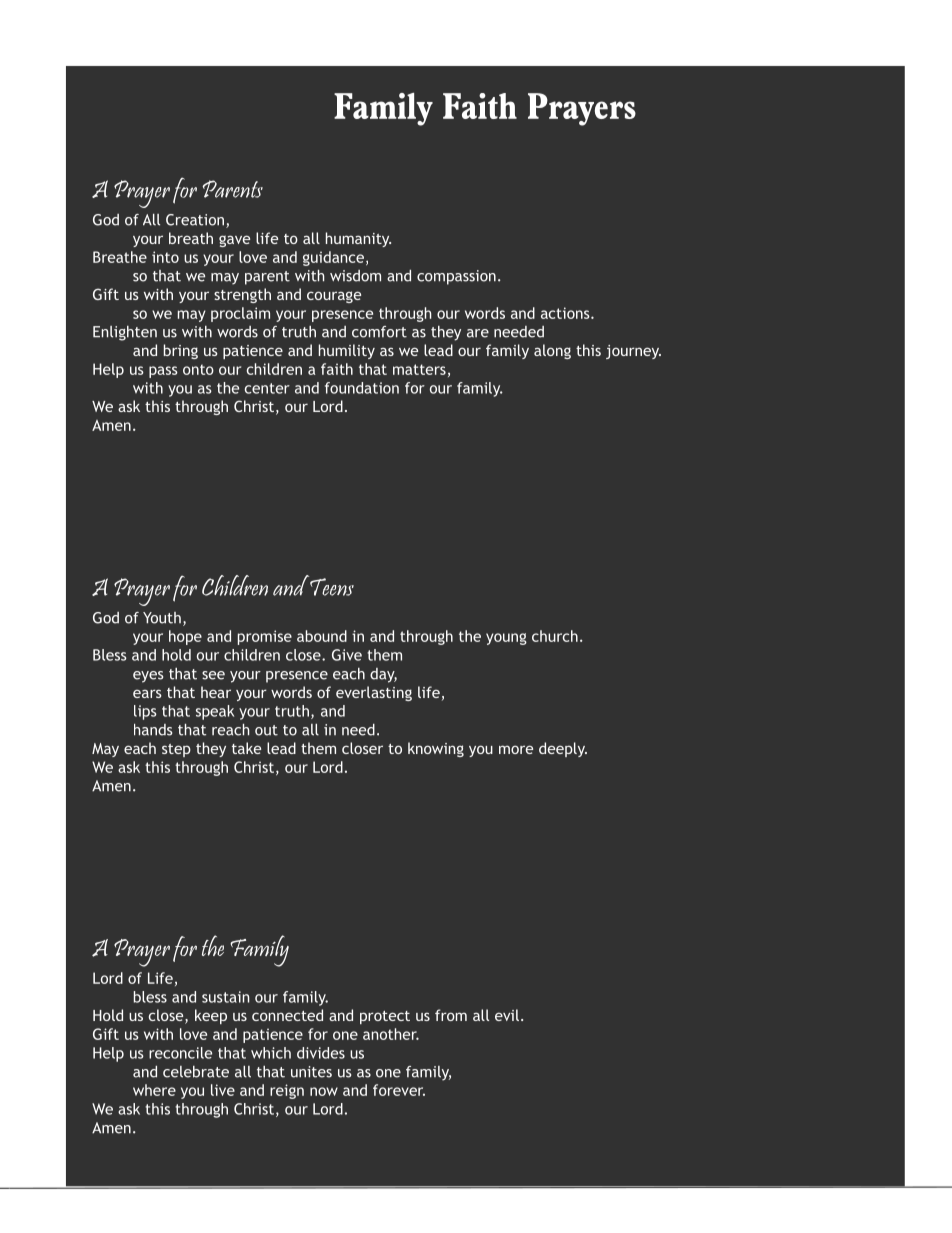 The image size is (952, 1233). What do you see at coordinates (185, 637) in the screenshot?
I see `hope` at bounding box center [185, 637].
